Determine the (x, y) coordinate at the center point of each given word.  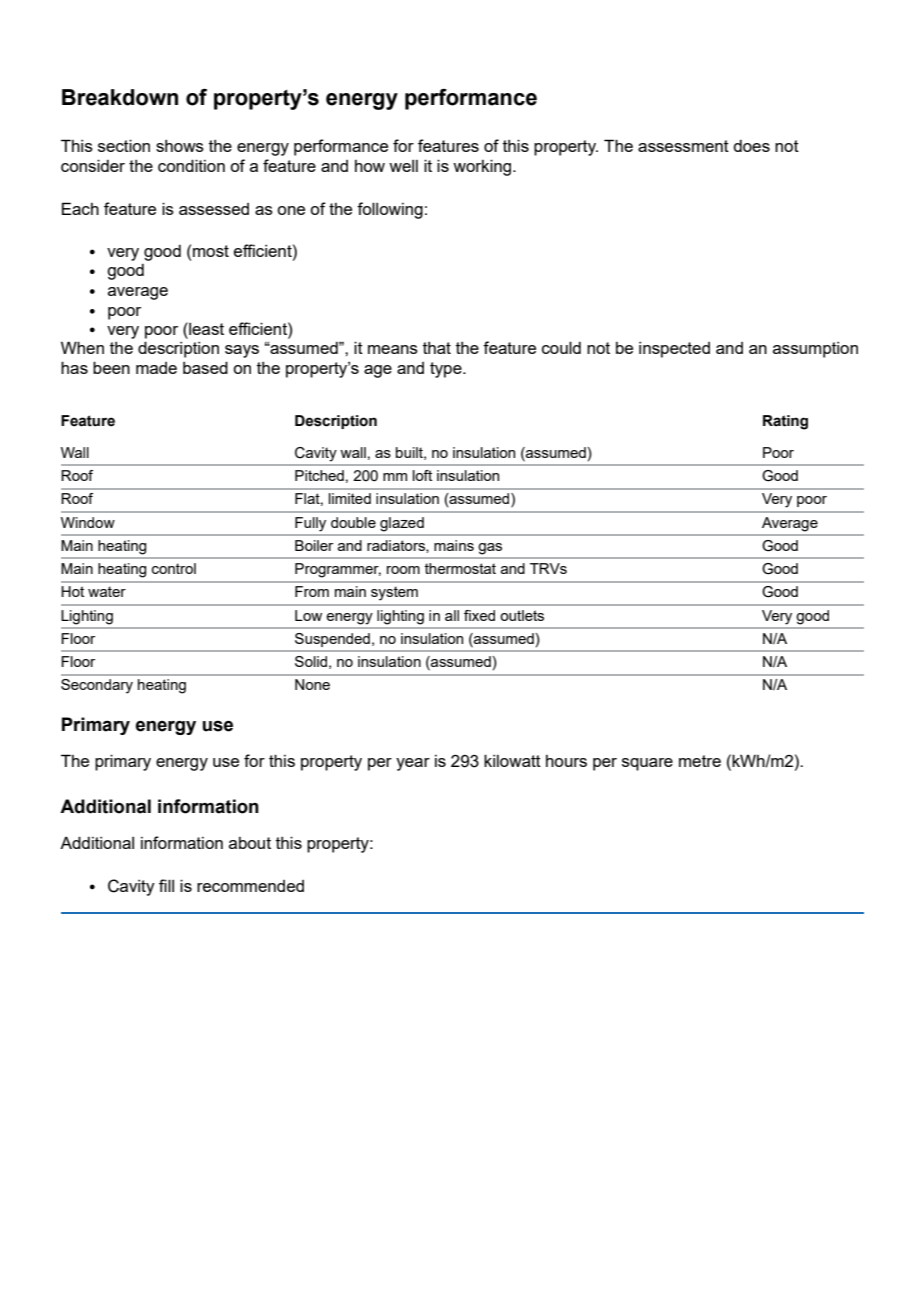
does (751, 146)
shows (180, 146)
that (437, 348)
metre (700, 761)
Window (88, 522)
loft (422, 475)
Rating (785, 422)
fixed (479, 615)
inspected (674, 350)
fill (166, 885)
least (205, 328)
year (413, 764)
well (403, 166)
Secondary (97, 686)
